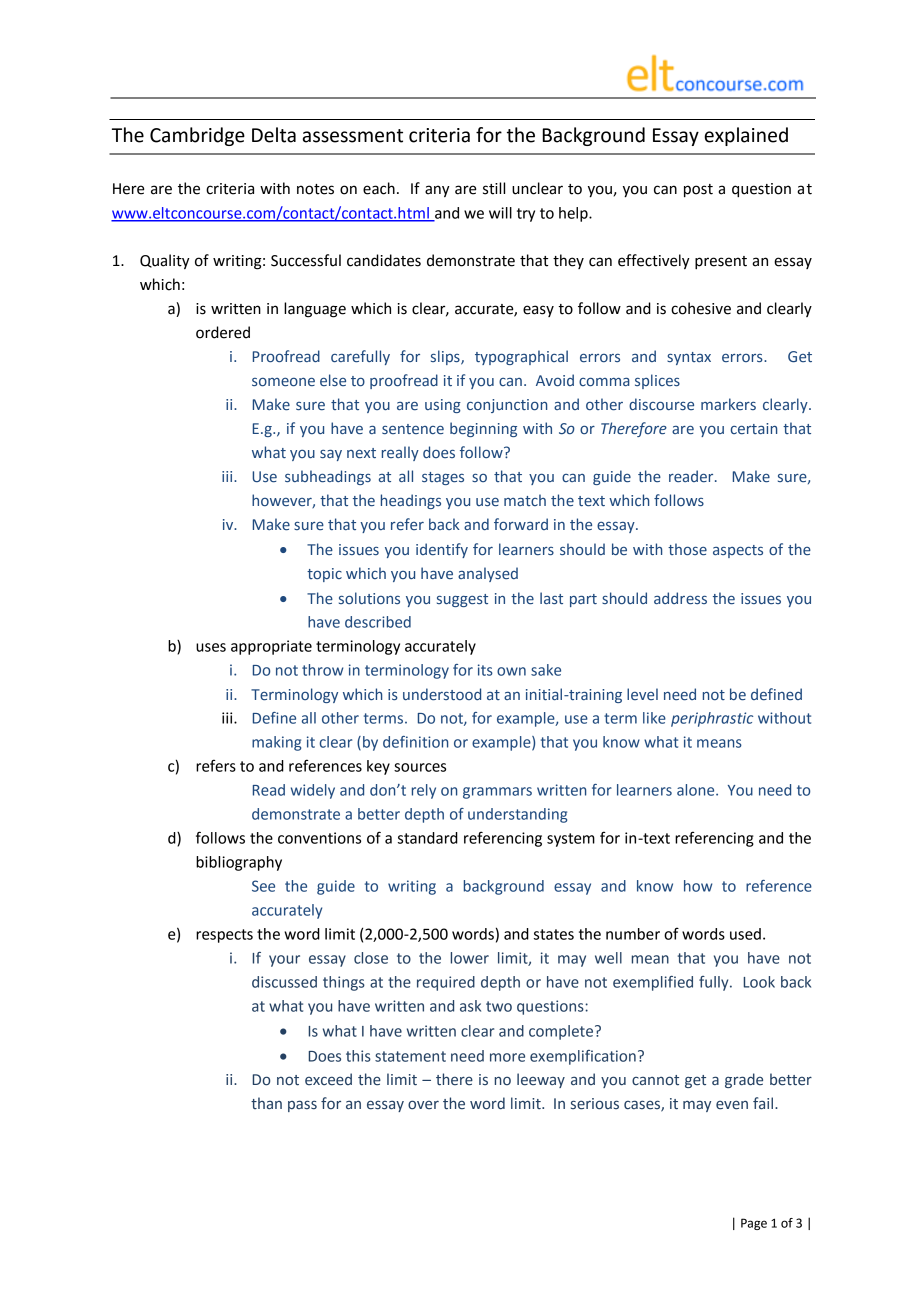 This document has width=924, height=1307. I want to click on stages, so click(443, 478).
